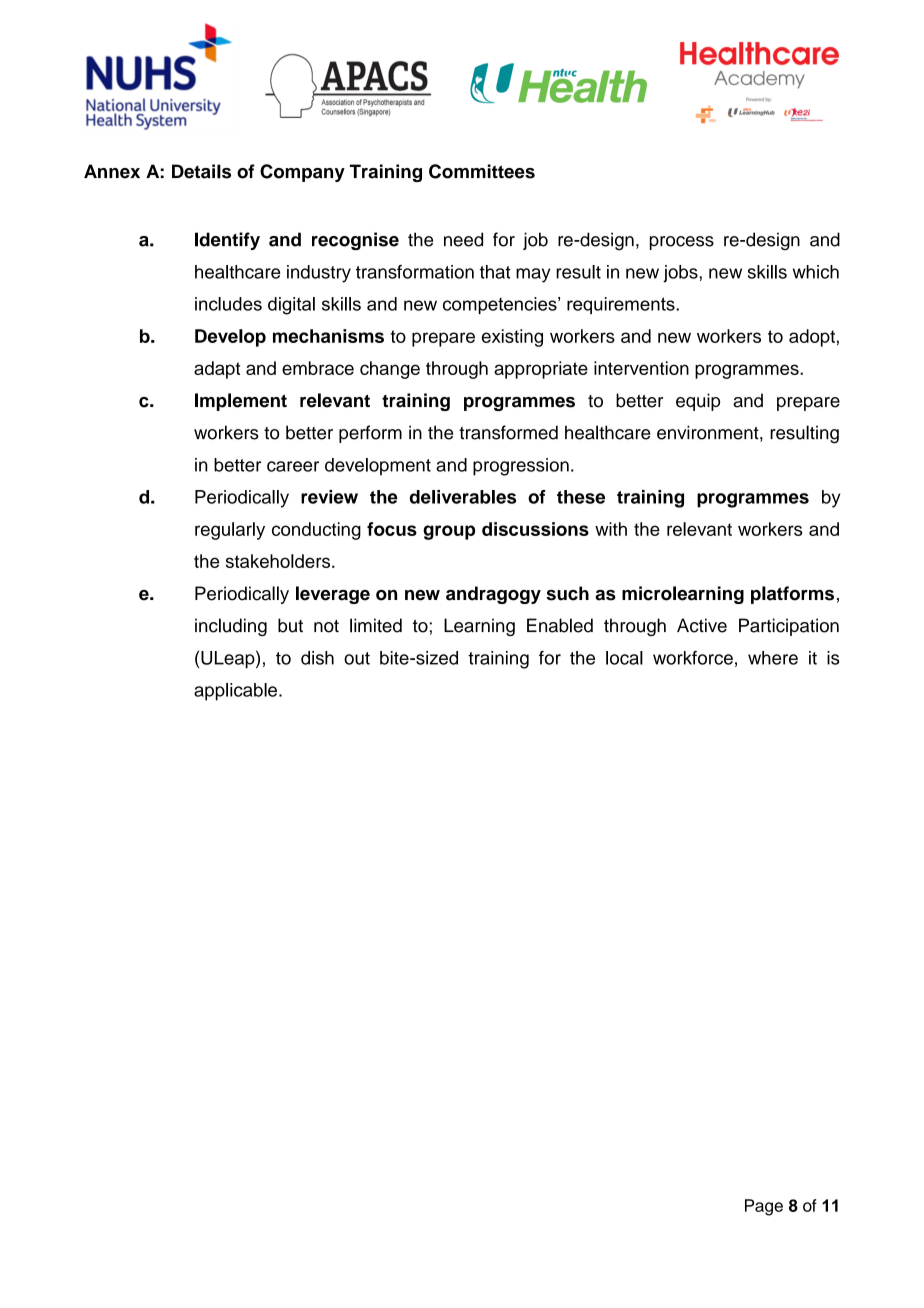 The width and height of the page is (924, 1308). What do you see at coordinates (482, 171) in the page?
I see `Committees` at bounding box center [482, 171].
